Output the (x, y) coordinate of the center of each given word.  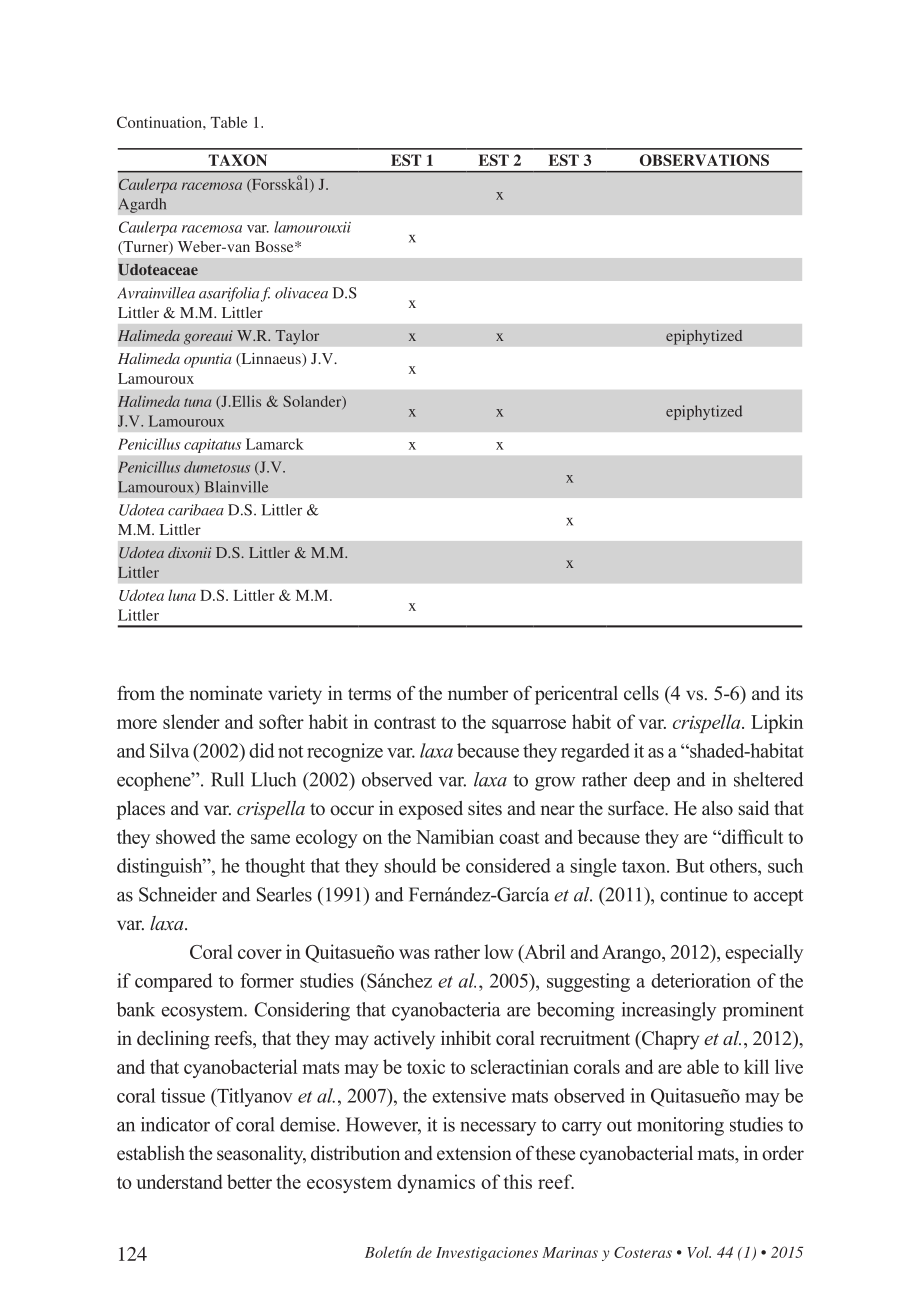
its (794, 693)
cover (260, 954)
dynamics (436, 1183)
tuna (197, 402)
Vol (699, 1252)
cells (641, 693)
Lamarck (275, 444)
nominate (225, 693)
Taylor (297, 337)
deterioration (701, 980)
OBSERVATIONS (704, 160)
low (499, 951)
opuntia (208, 360)
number (478, 693)
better (249, 1181)
